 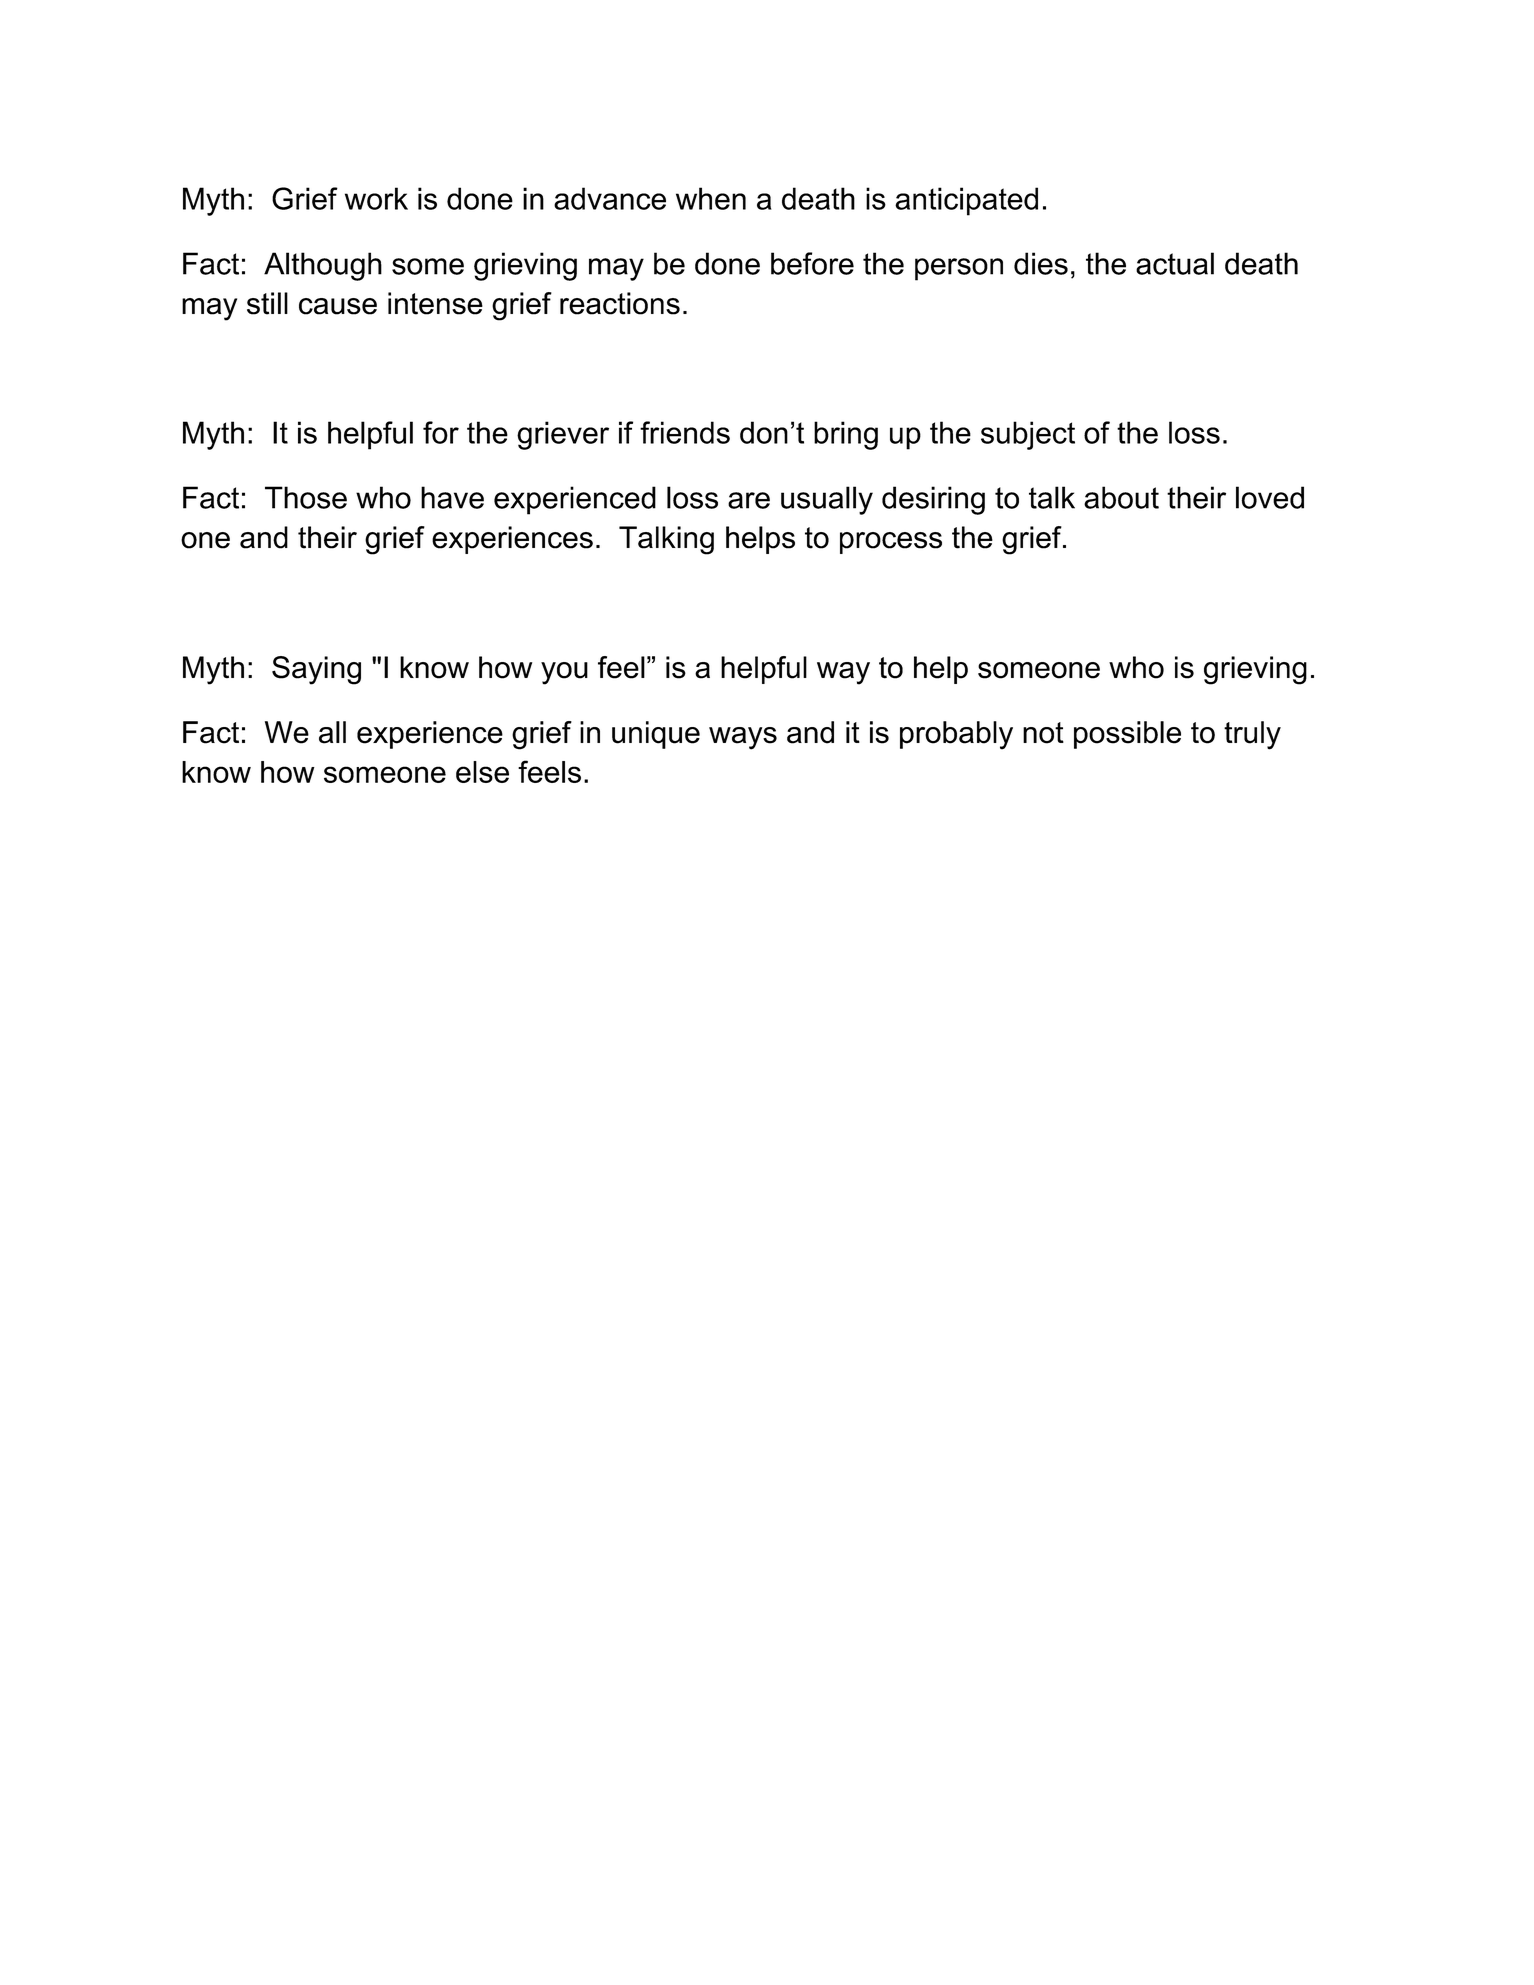 I want to click on about, so click(x=1121, y=497).
